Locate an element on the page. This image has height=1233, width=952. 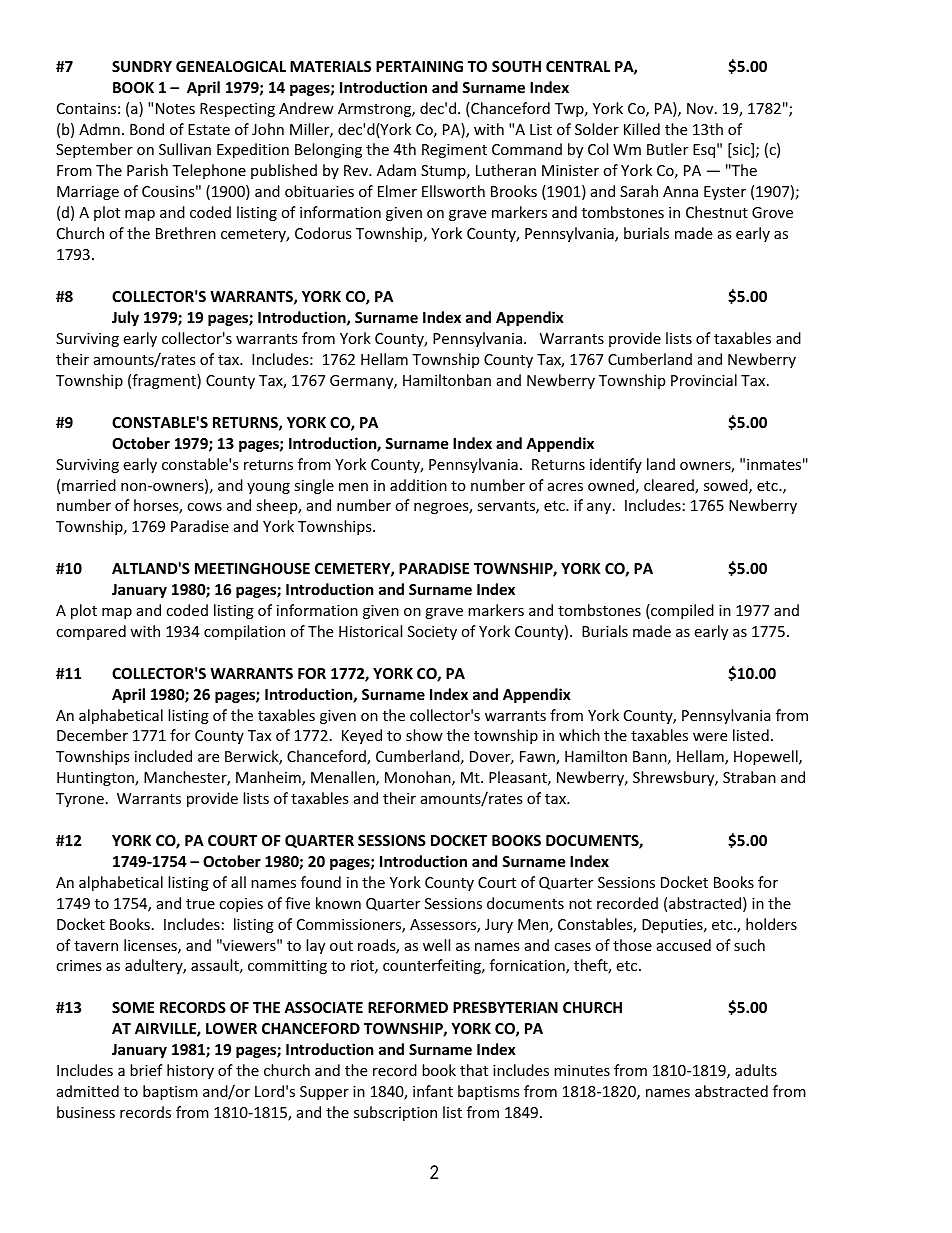
compared is located at coordinates (91, 632).
